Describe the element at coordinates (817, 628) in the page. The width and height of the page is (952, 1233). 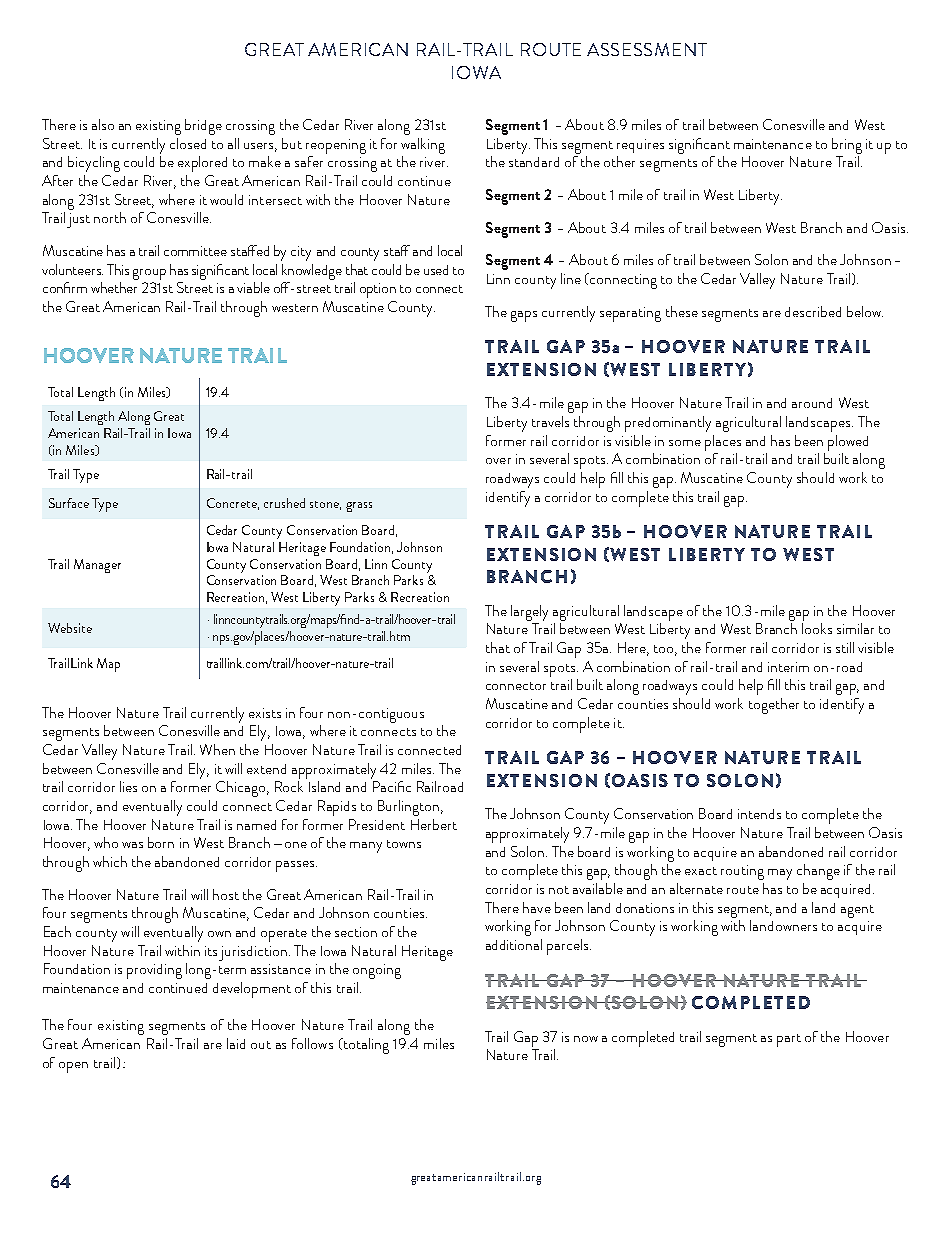
I see `looks` at that location.
